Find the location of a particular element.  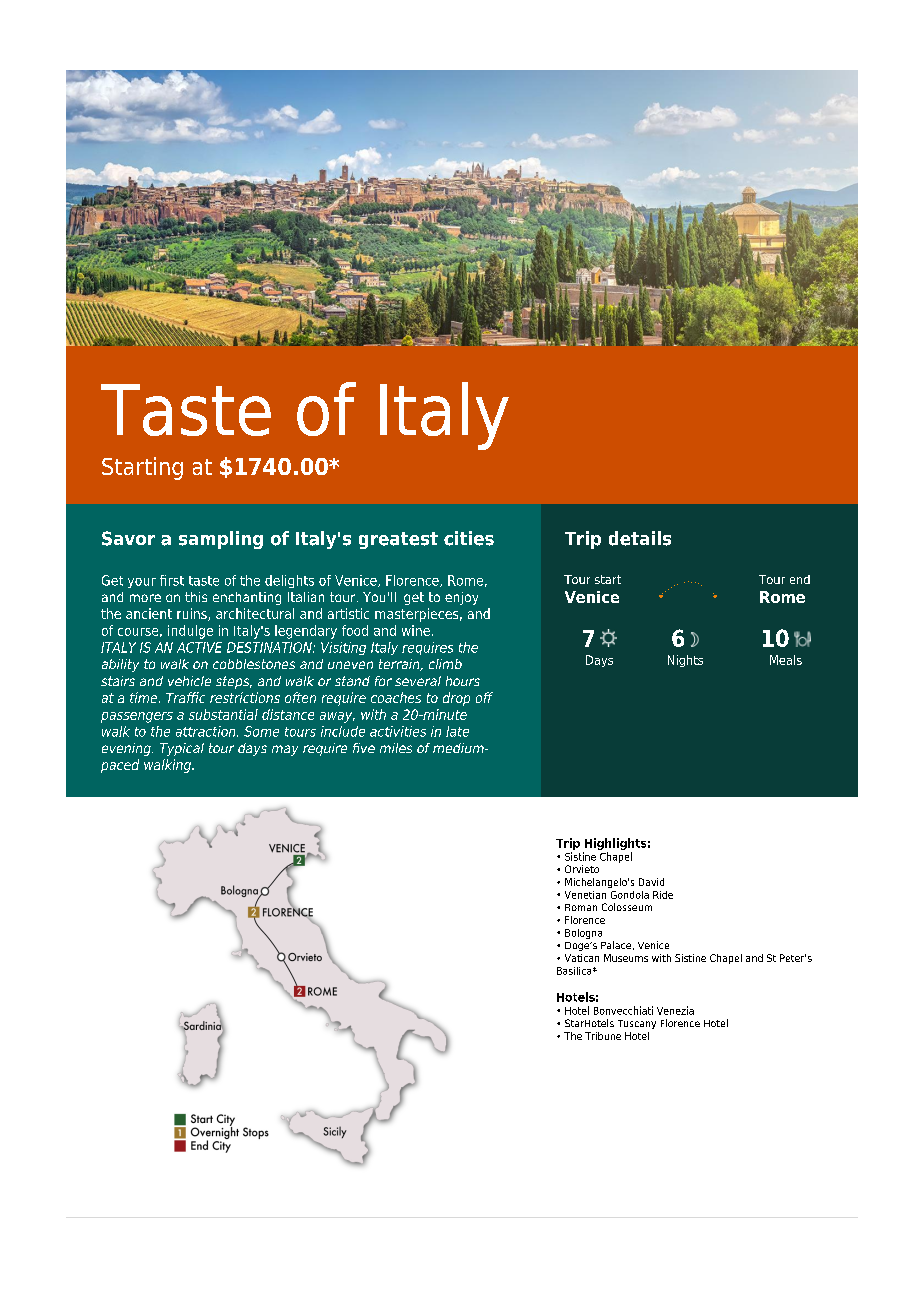

miles is located at coordinates (396, 748).
